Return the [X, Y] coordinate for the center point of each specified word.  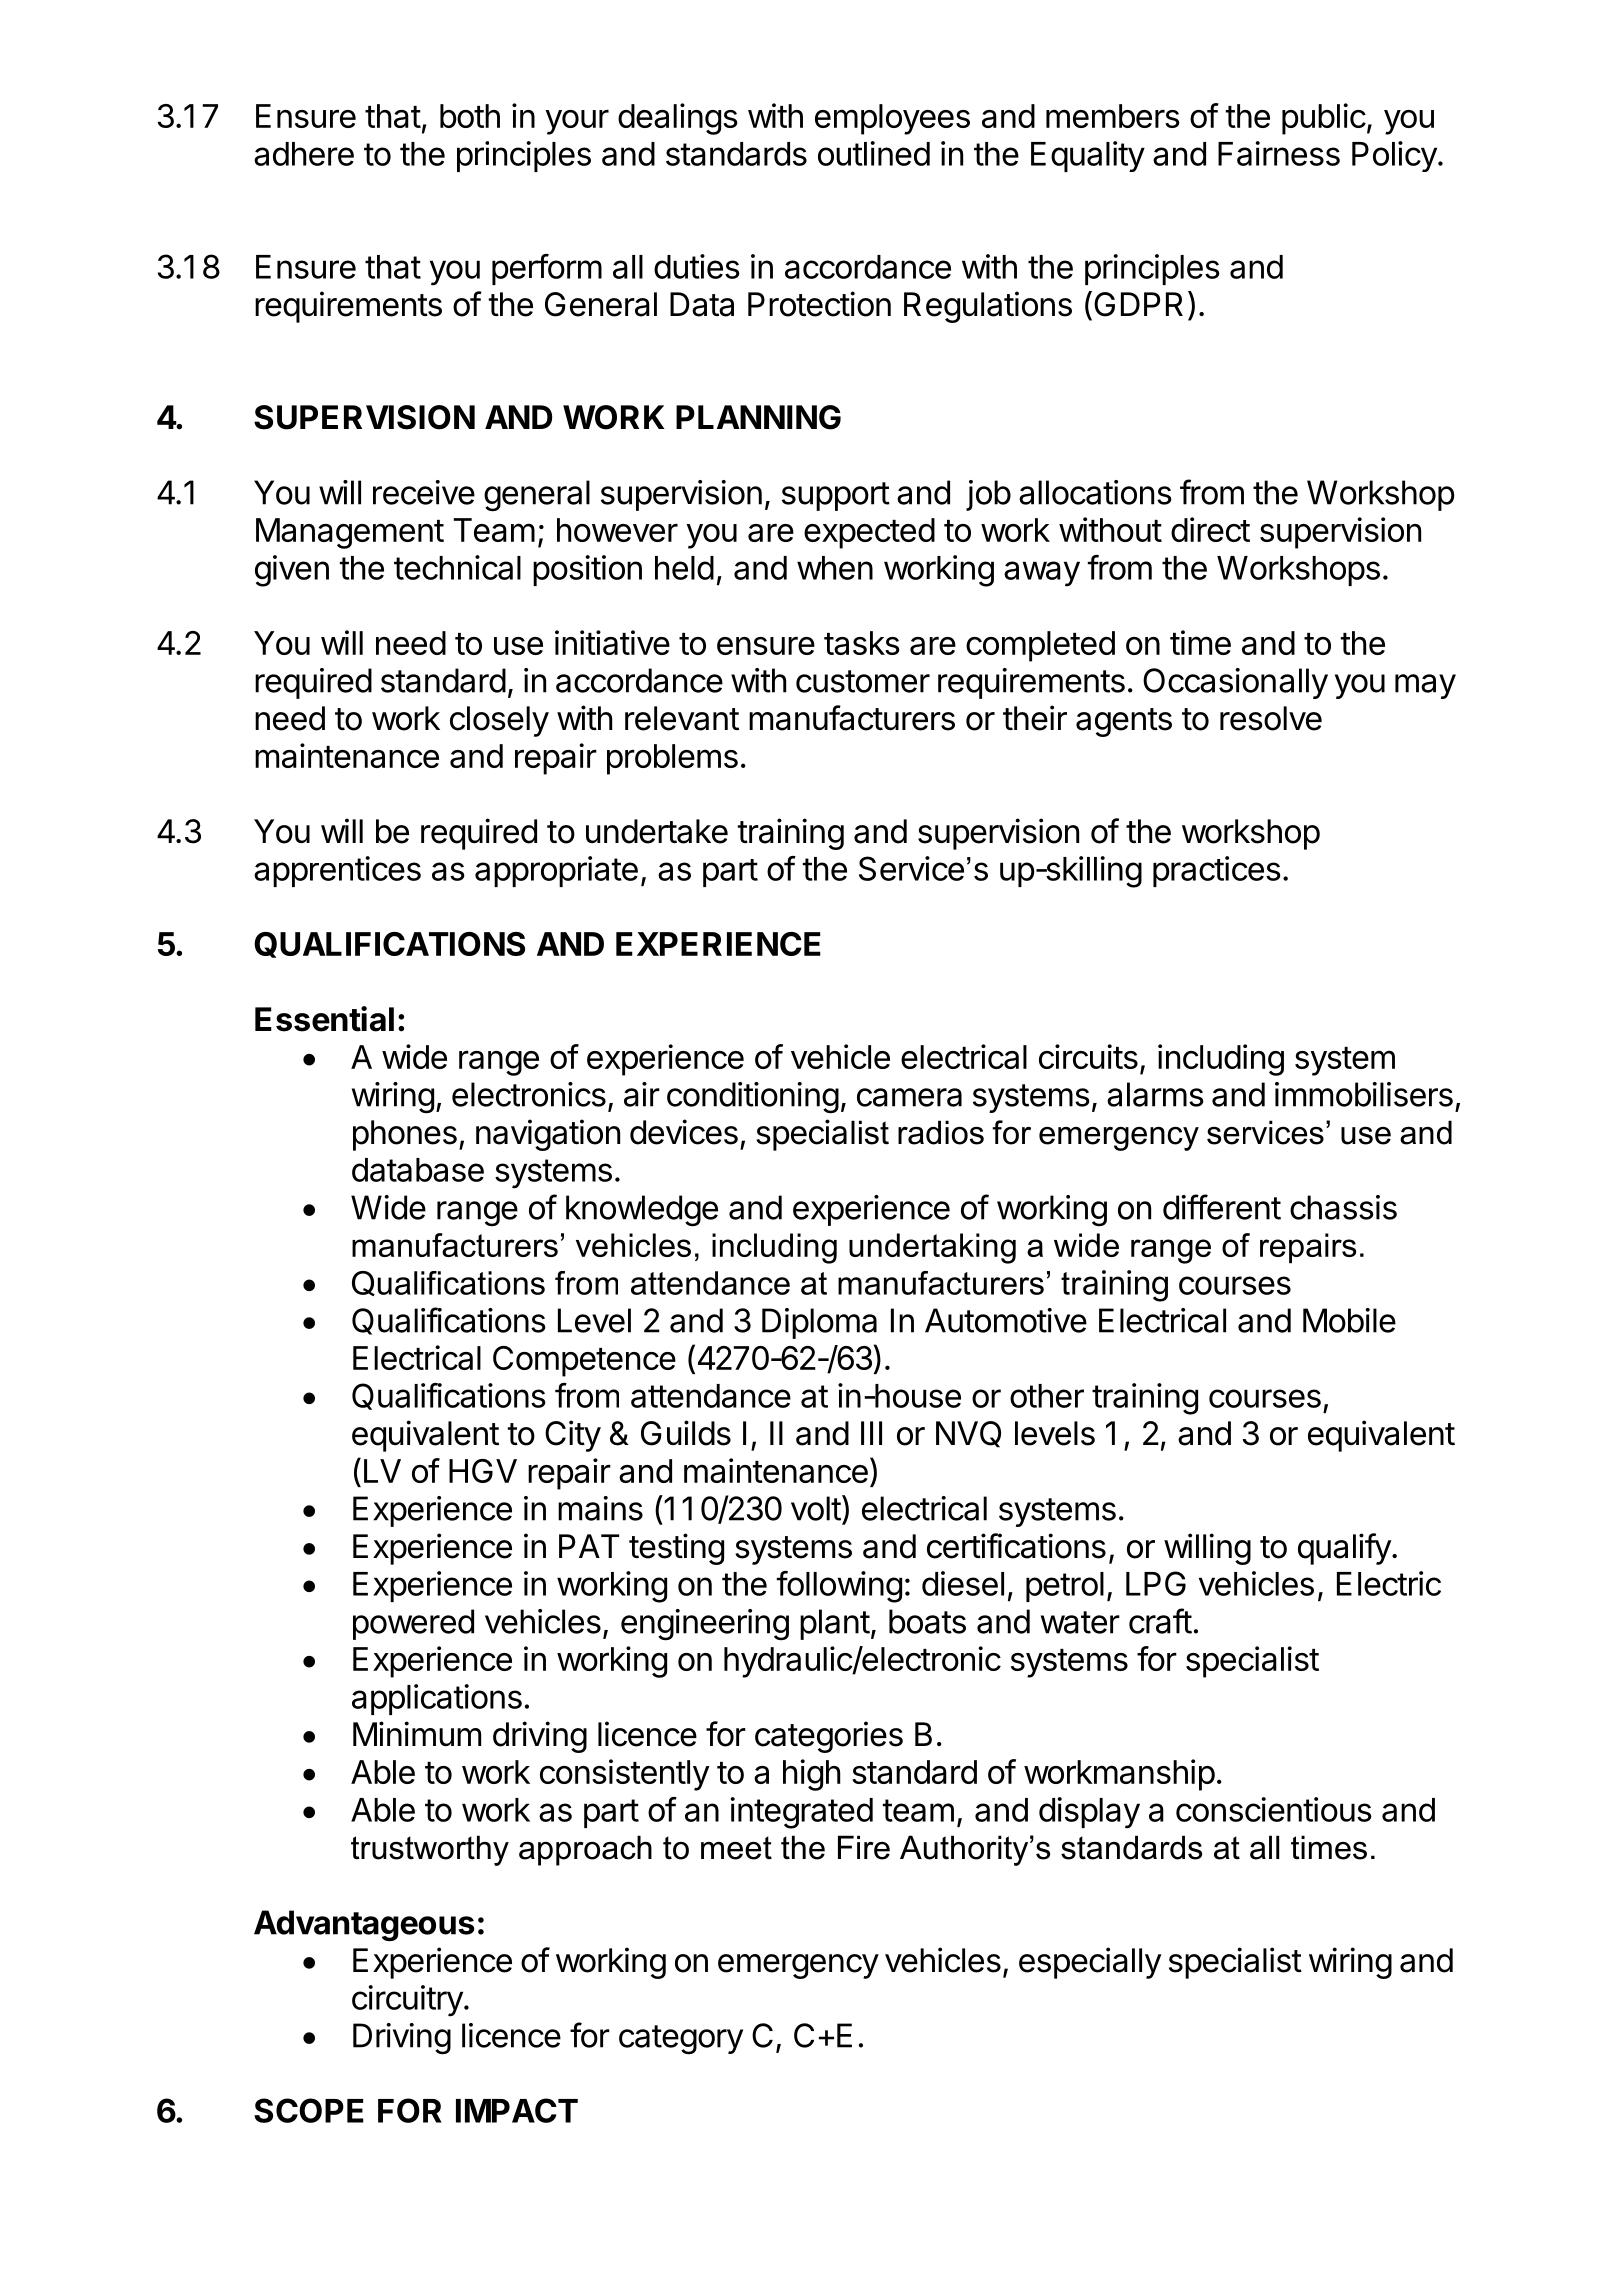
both [470, 116]
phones [405, 1135]
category [681, 2040]
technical [457, 567]
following [839, 1587]
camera [909, 1097]
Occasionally [1235, 683]
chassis [1343, 1207]
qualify [1344, 1549]
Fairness [1279, 153]
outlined [874, 153]
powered [413, 1624]
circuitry [407, 2001]
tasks [862, 643]
